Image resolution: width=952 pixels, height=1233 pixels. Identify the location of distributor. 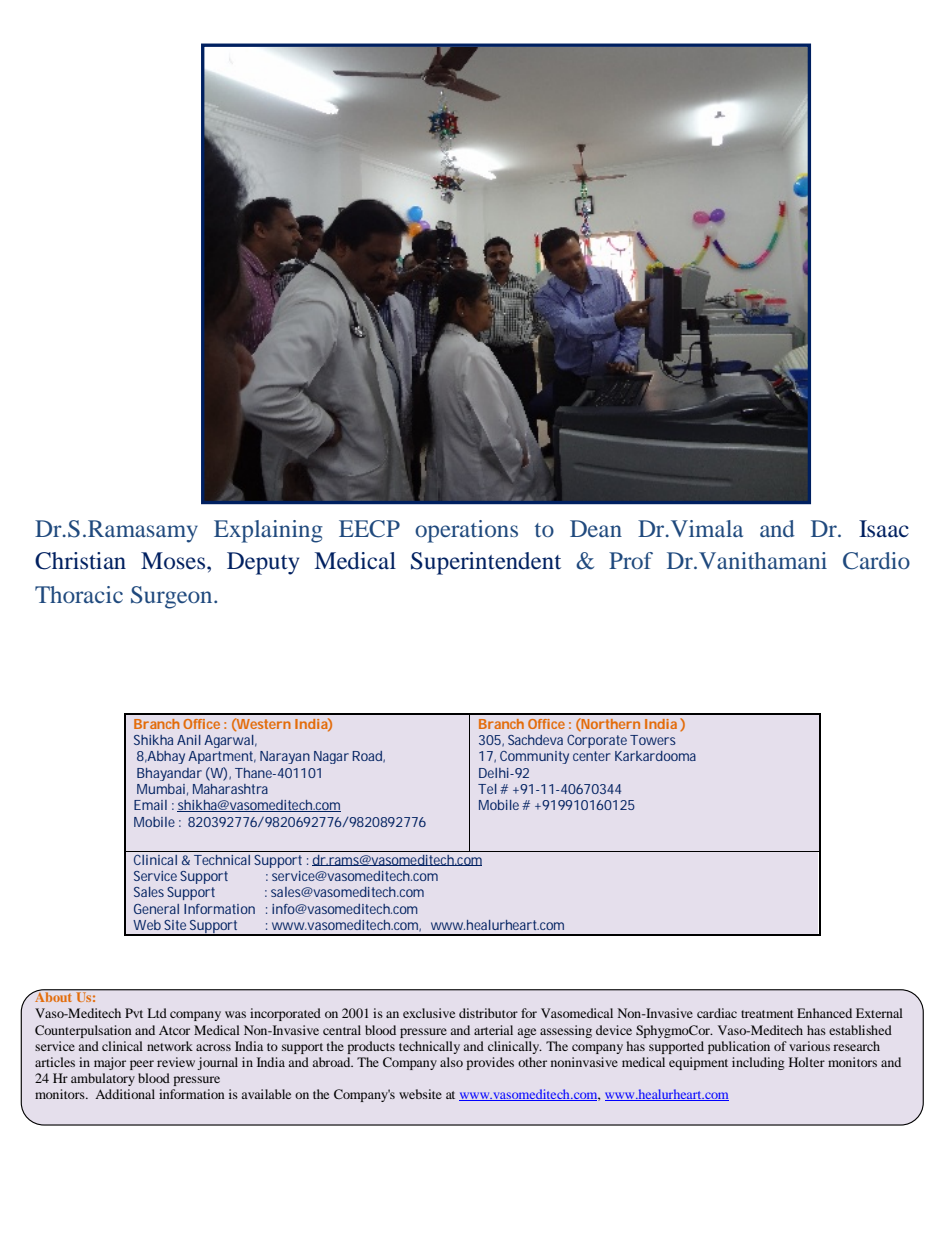
(488, 1013).
